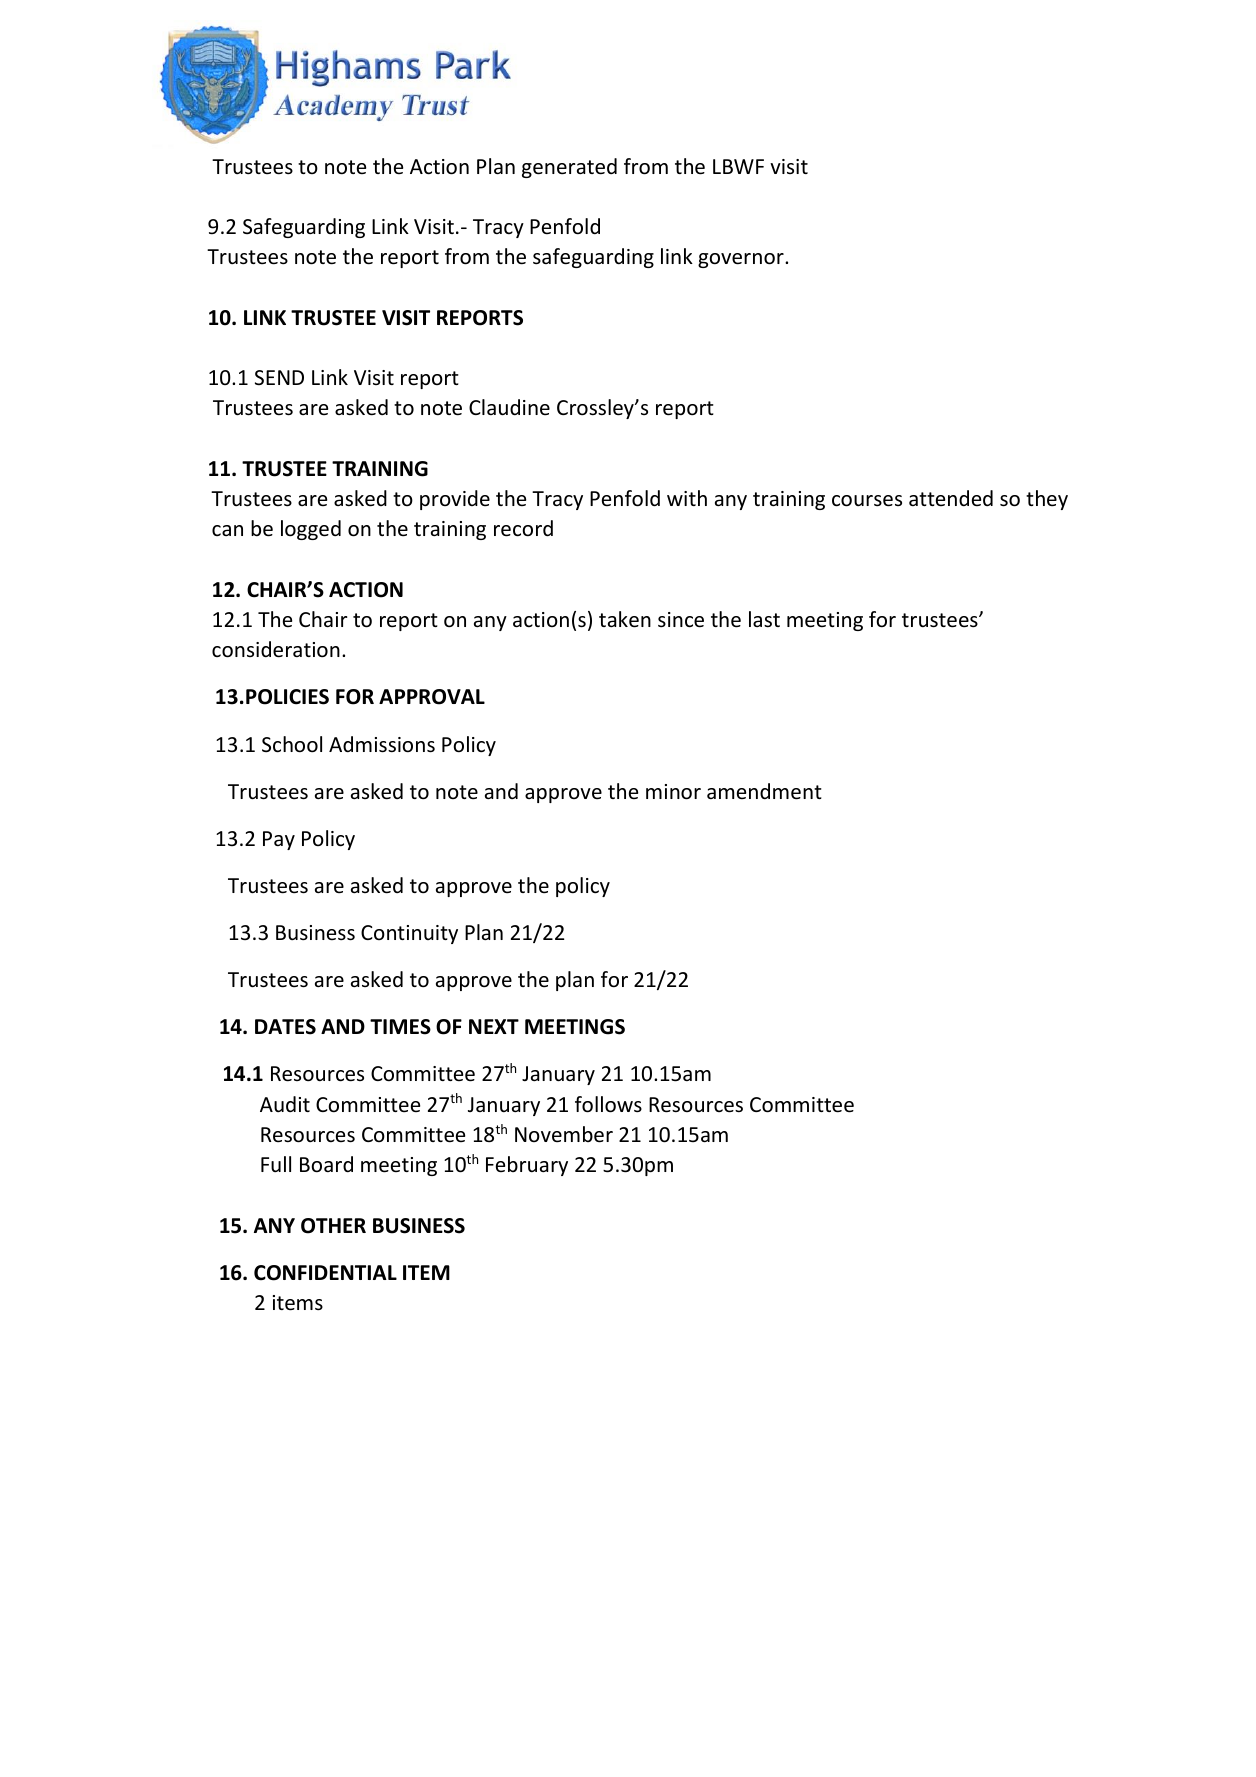  Describe the element at coordinates (673, 792) in the screenshot. I see `minor` at that location.
